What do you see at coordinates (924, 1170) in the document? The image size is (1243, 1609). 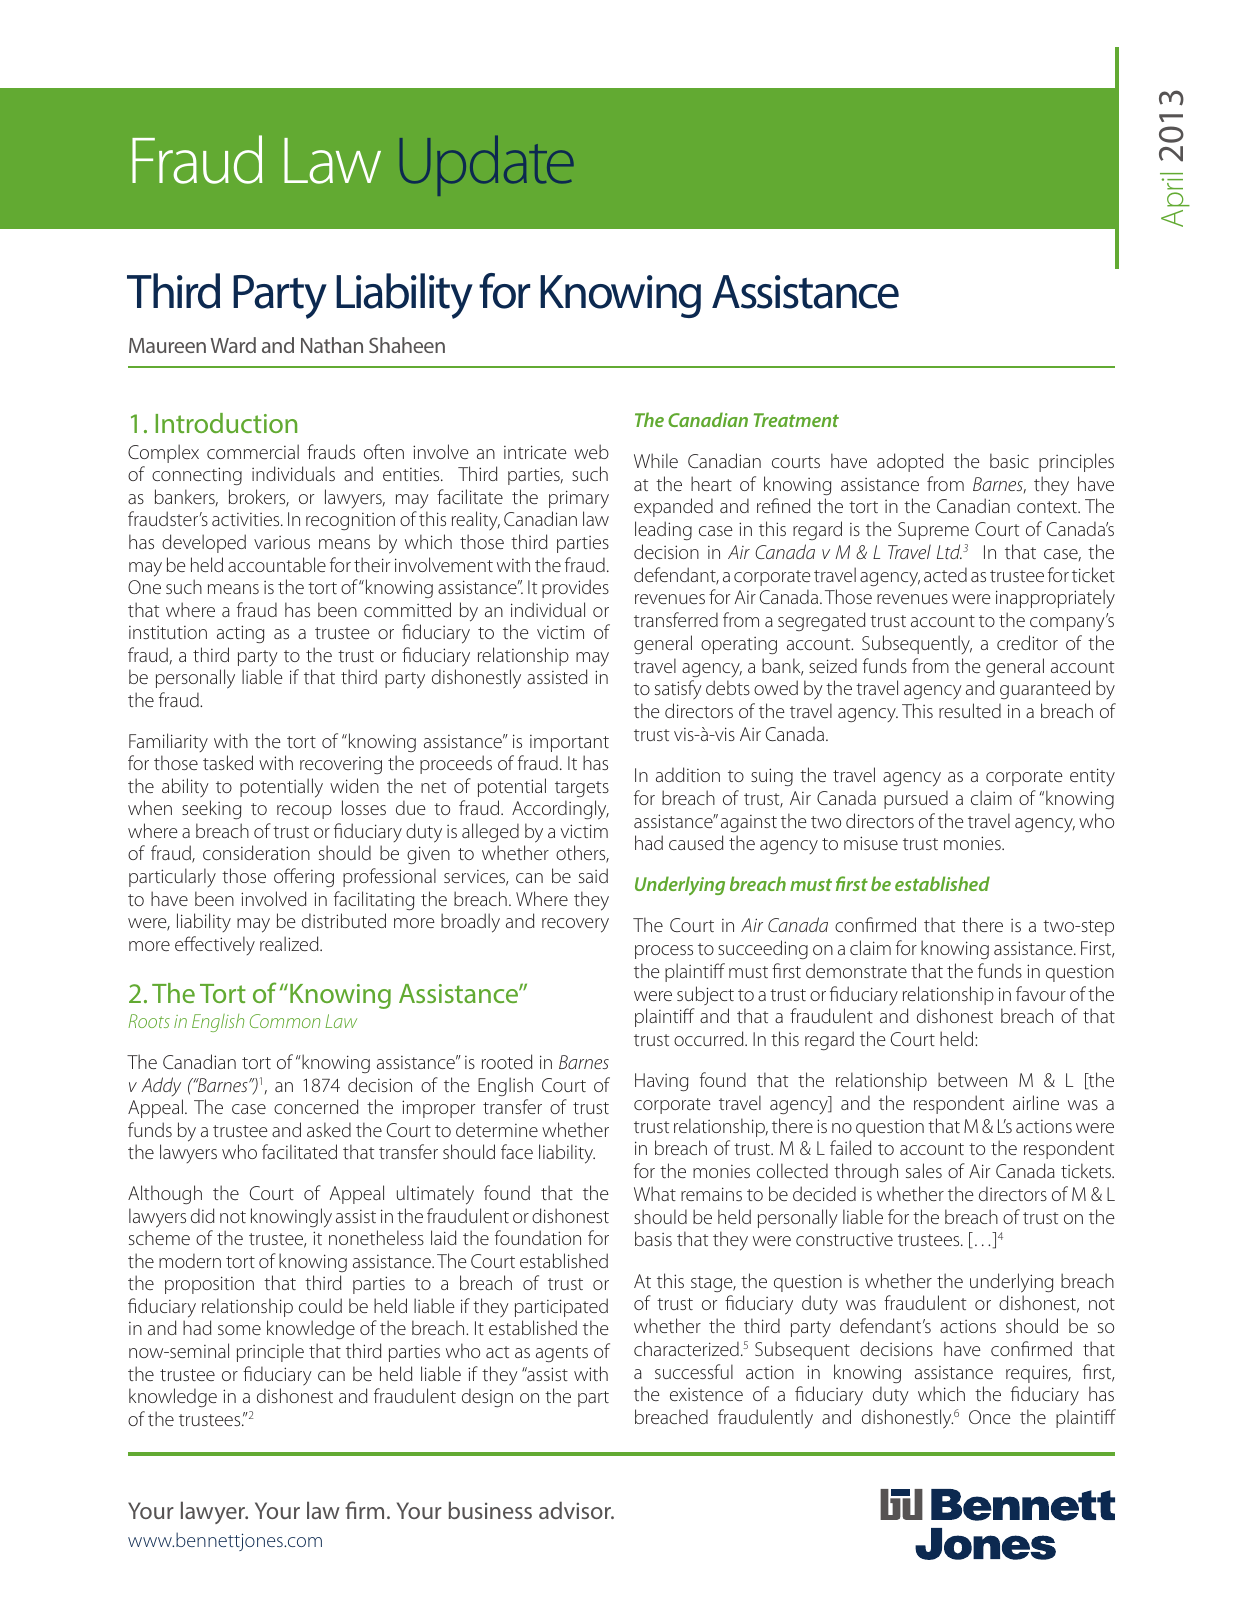 I see `sales` at bounding box center [924, 1170].
